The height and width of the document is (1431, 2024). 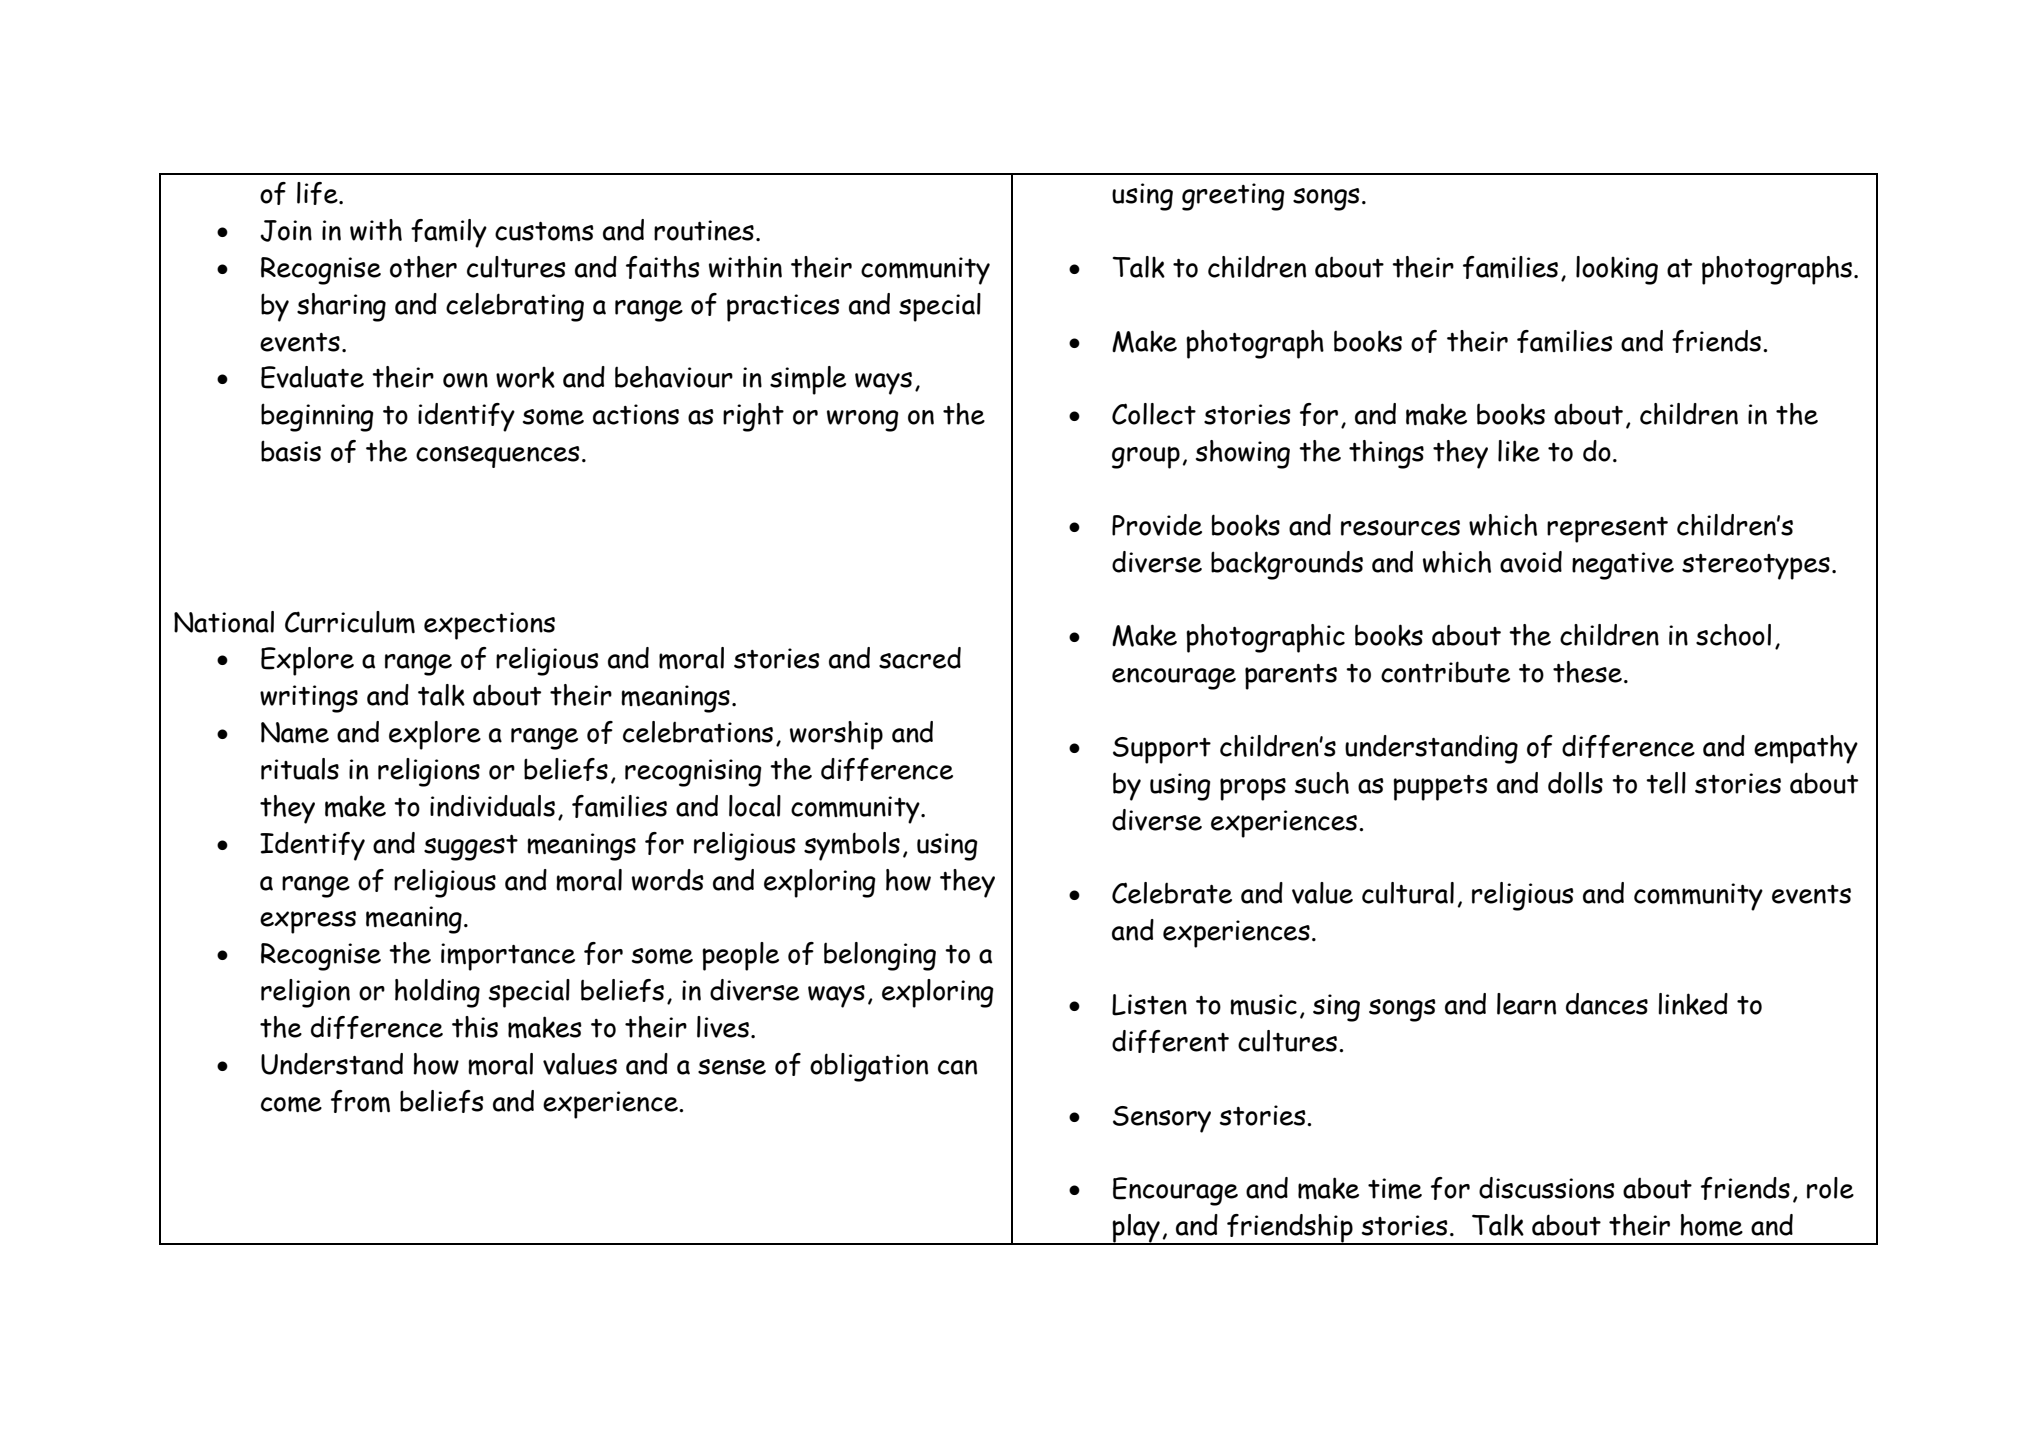 What do you see at coordinates (360, 1101) in the document?
I see `from` at bounding box center [360, 1101].
